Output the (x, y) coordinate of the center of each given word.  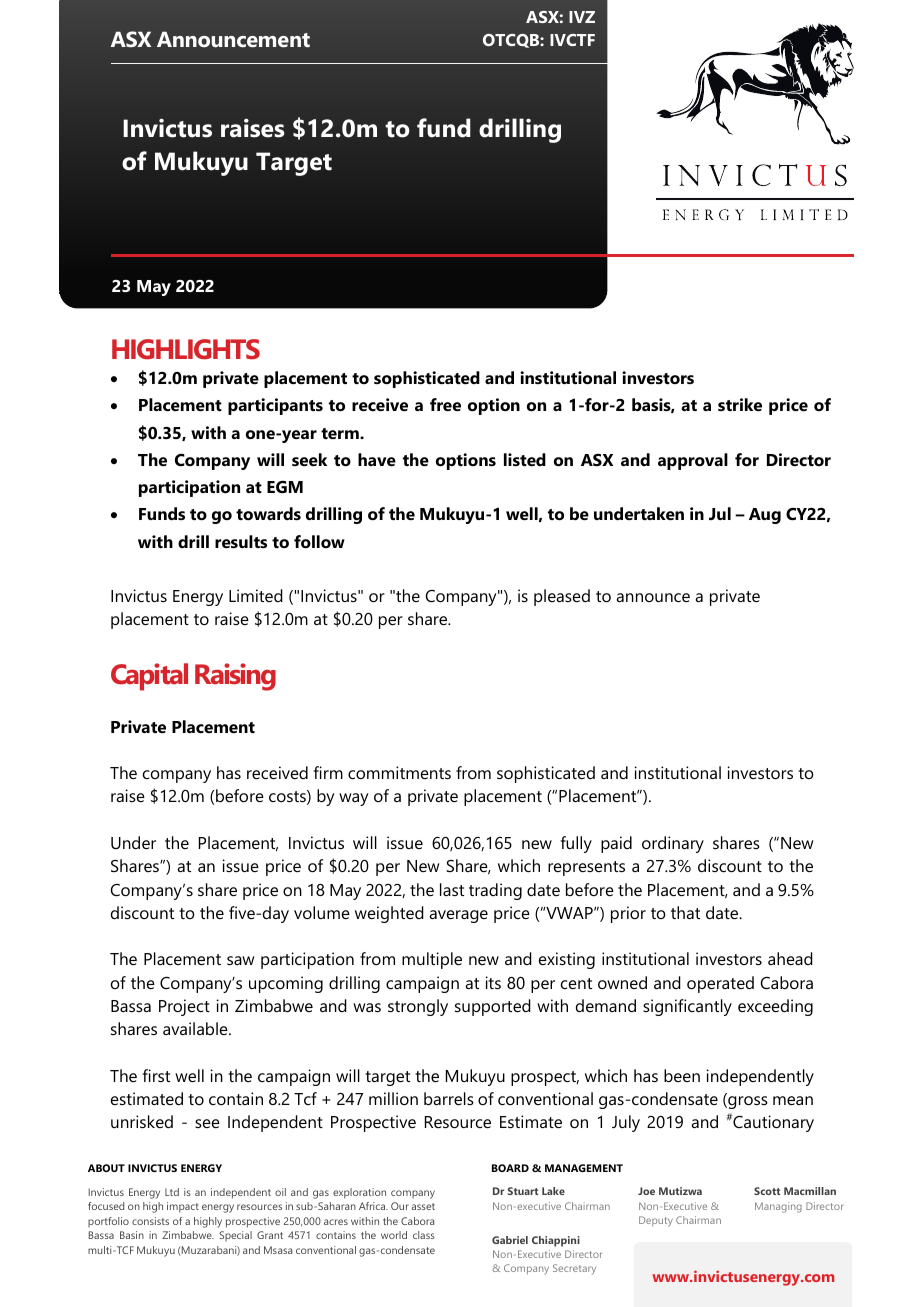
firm (328, 772)
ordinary (673, 844)
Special (235, 1236)
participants (275, 406)
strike (740, 404)
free (445, 404)
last (452, 889)
